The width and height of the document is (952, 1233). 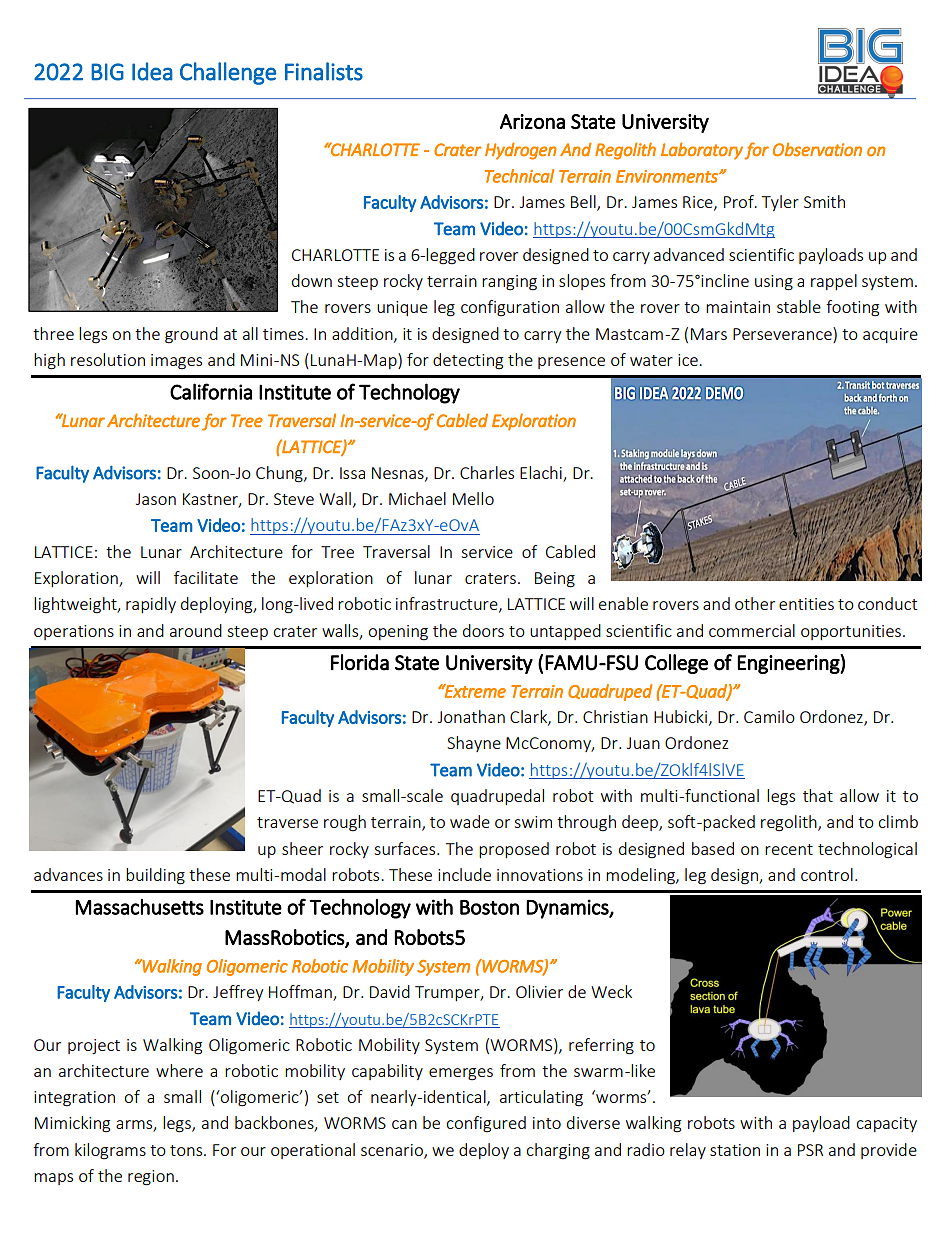 What do you see at coordinates (817, 149) in the document?
I see `Observation` at bounding box center [817, 149].
